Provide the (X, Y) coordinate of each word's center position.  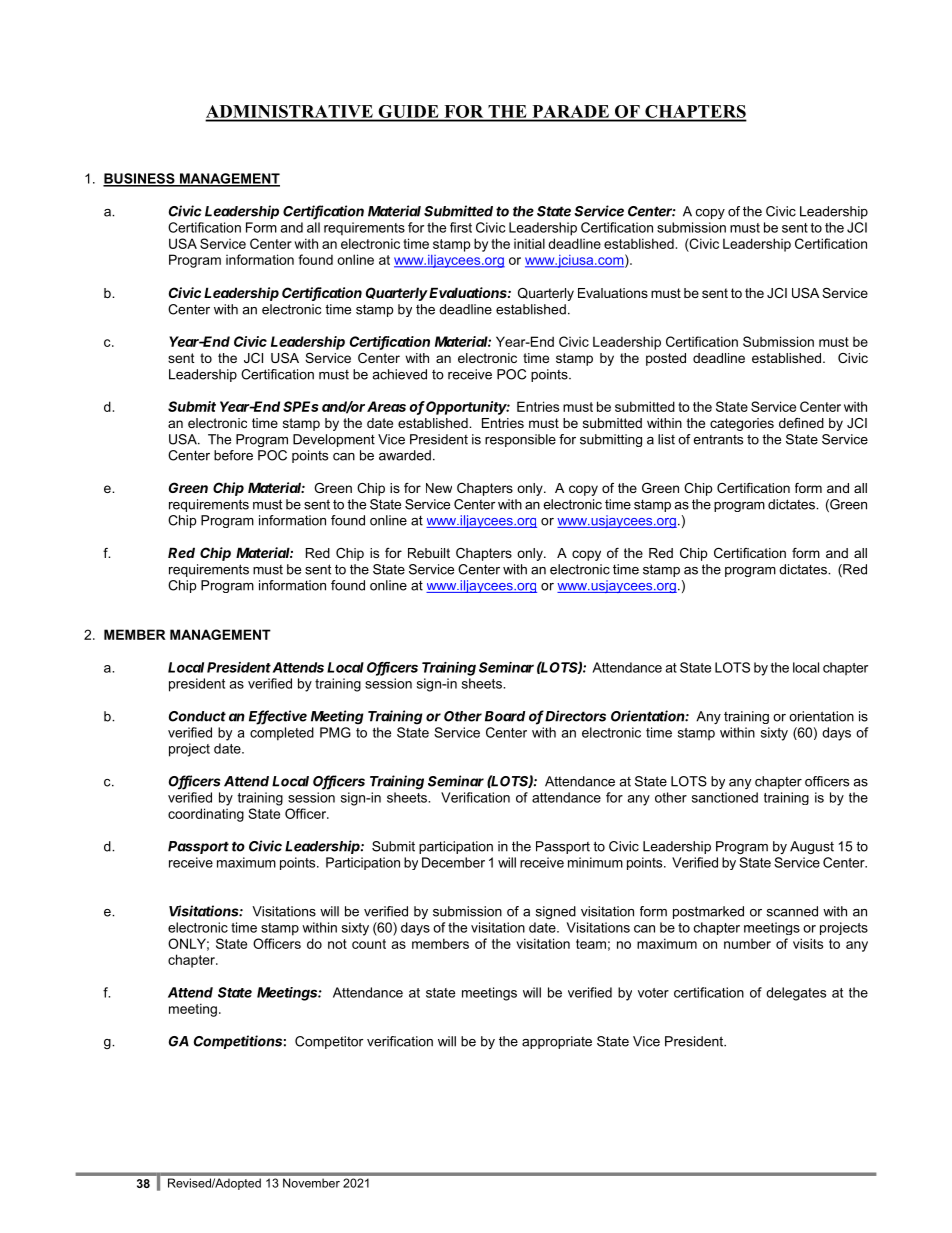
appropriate (557, 1042)
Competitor (329, 1042)
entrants (718, 440)
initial (529, 243)
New (439, 488)
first (461, 227)
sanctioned (725, 797)
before (233, 455)
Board (505, 716)
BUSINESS (140, 179)
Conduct (197, 716)
